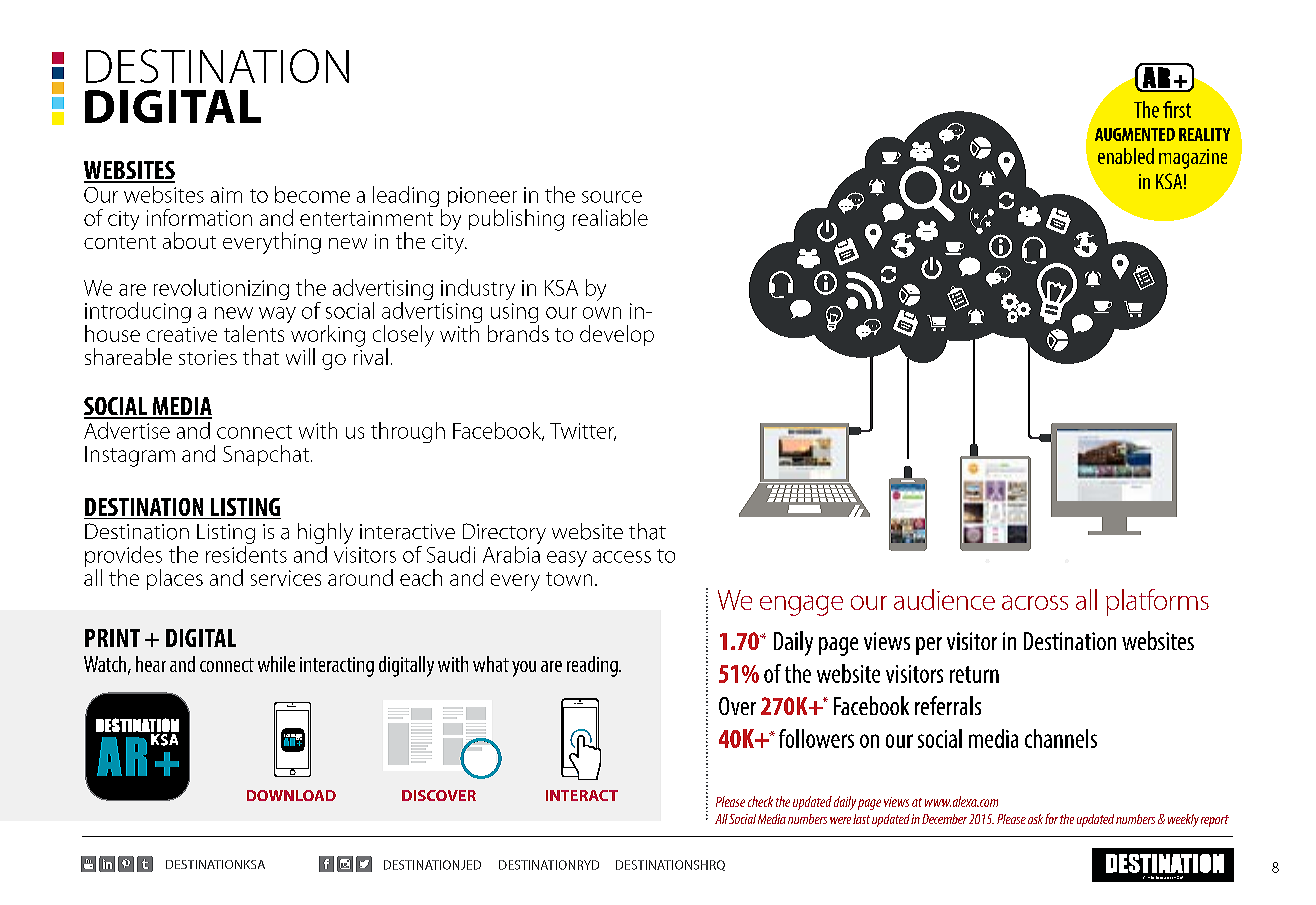  I want to click on source, so click(612, 197).
